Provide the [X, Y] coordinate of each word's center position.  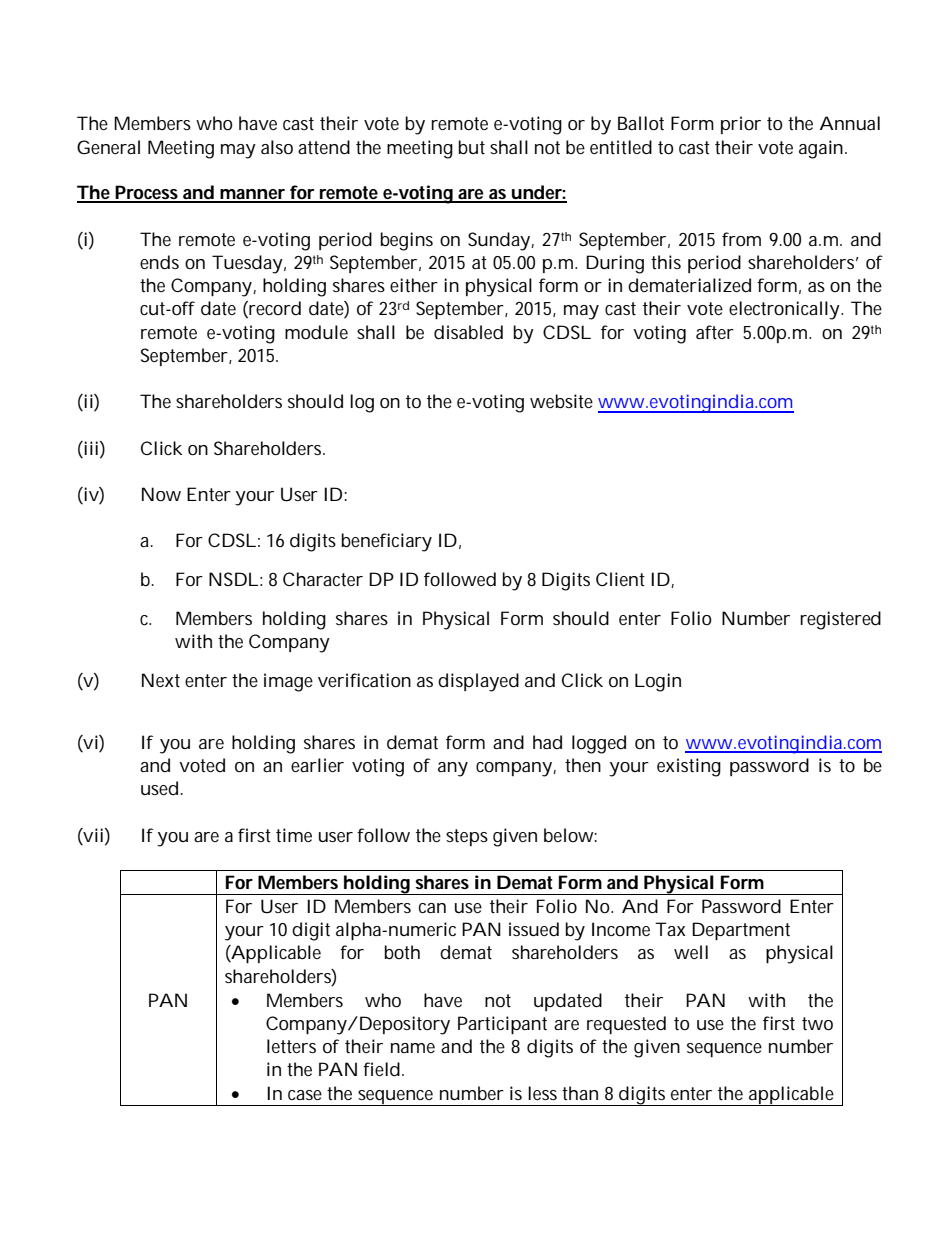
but [472, 147]
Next [161, 680]
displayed [478, 682]
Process [147, 193]
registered [840, 620]
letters [291, 1046]
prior [741, 125]
